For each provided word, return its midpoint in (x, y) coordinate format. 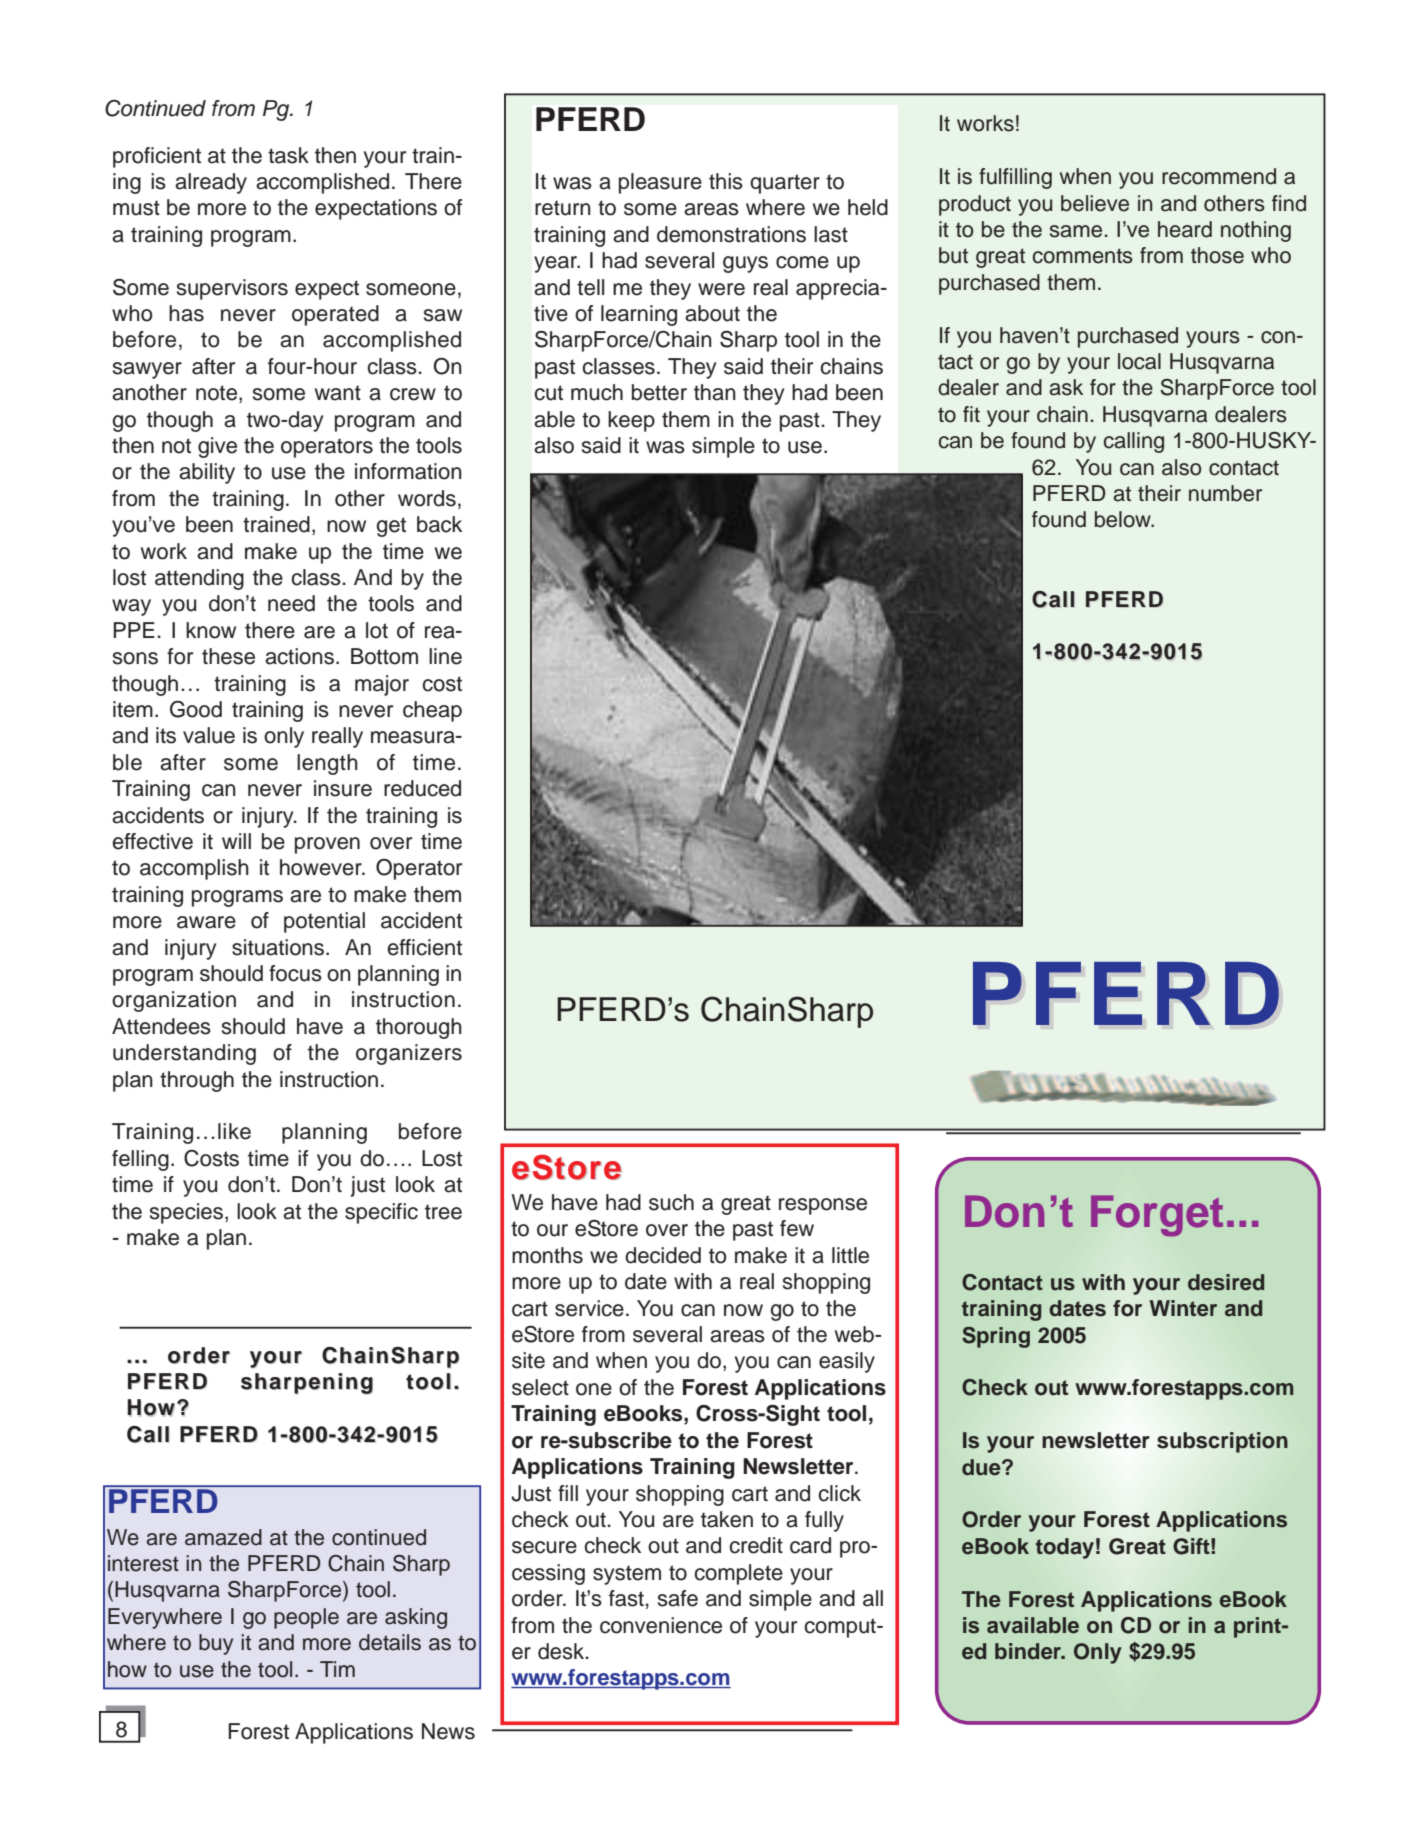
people (306, 1618)
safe (678, 1598)
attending (199, 579)
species (188, 1213)
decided (663, 1255)
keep (631, 421)
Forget (1157, 1216)
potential (324, 922)
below (1124, 519)
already (211, 183)
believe (1095, 203)
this (726, 181)
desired (1226, 1282)
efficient (424, 947)
